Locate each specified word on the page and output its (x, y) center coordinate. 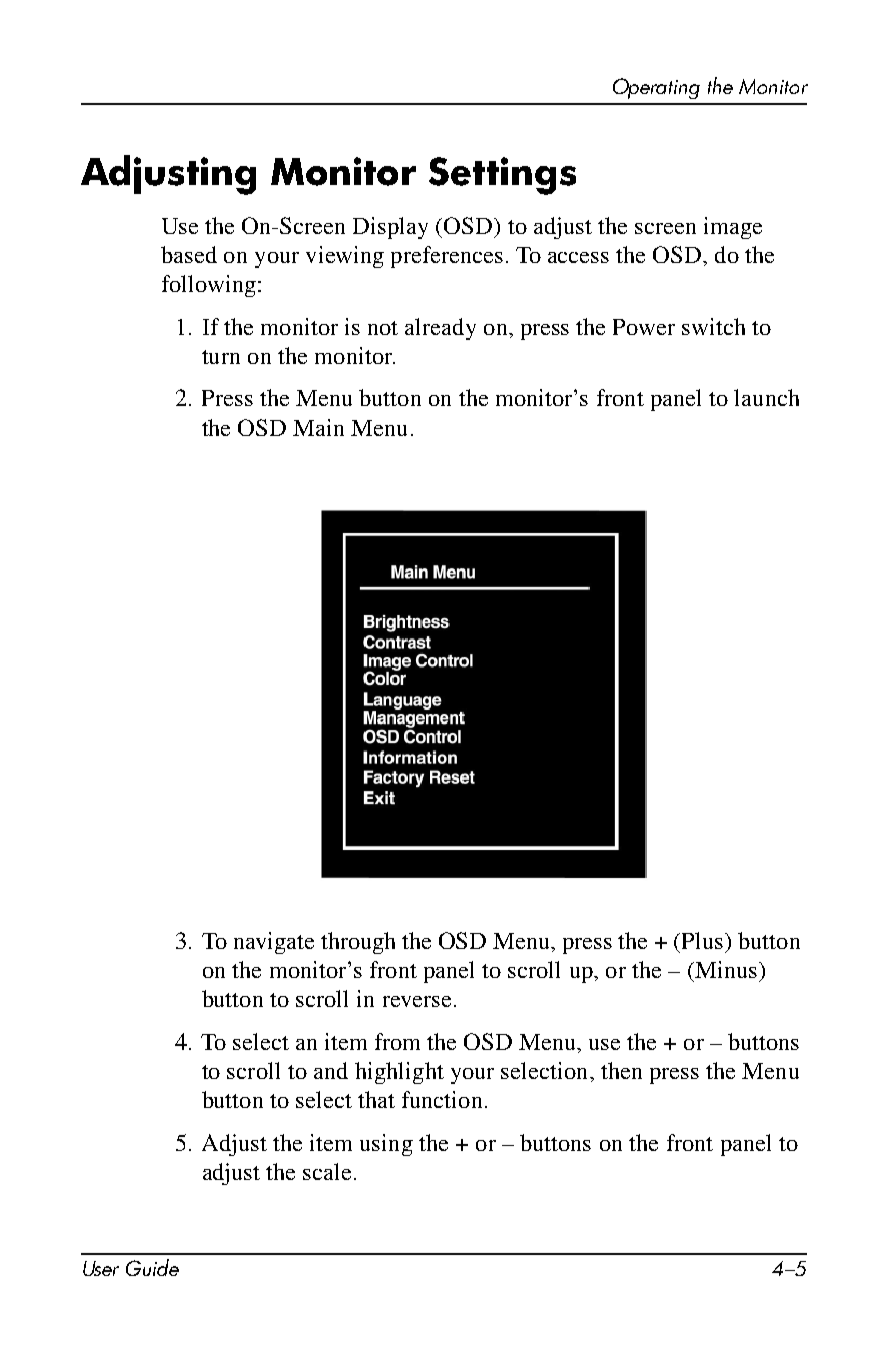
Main (318, 427)
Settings (502, 176)
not (383, 328)
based (189, 254)
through (358, 943)
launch (766, 397)
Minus (725, 969)
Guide (152, 1267)
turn (221, 357)
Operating (656, 88)
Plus (704, 940)
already (440, 329)
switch (713, 326)
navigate (274, 943)
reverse (417, 1001)
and (331, 1070)
